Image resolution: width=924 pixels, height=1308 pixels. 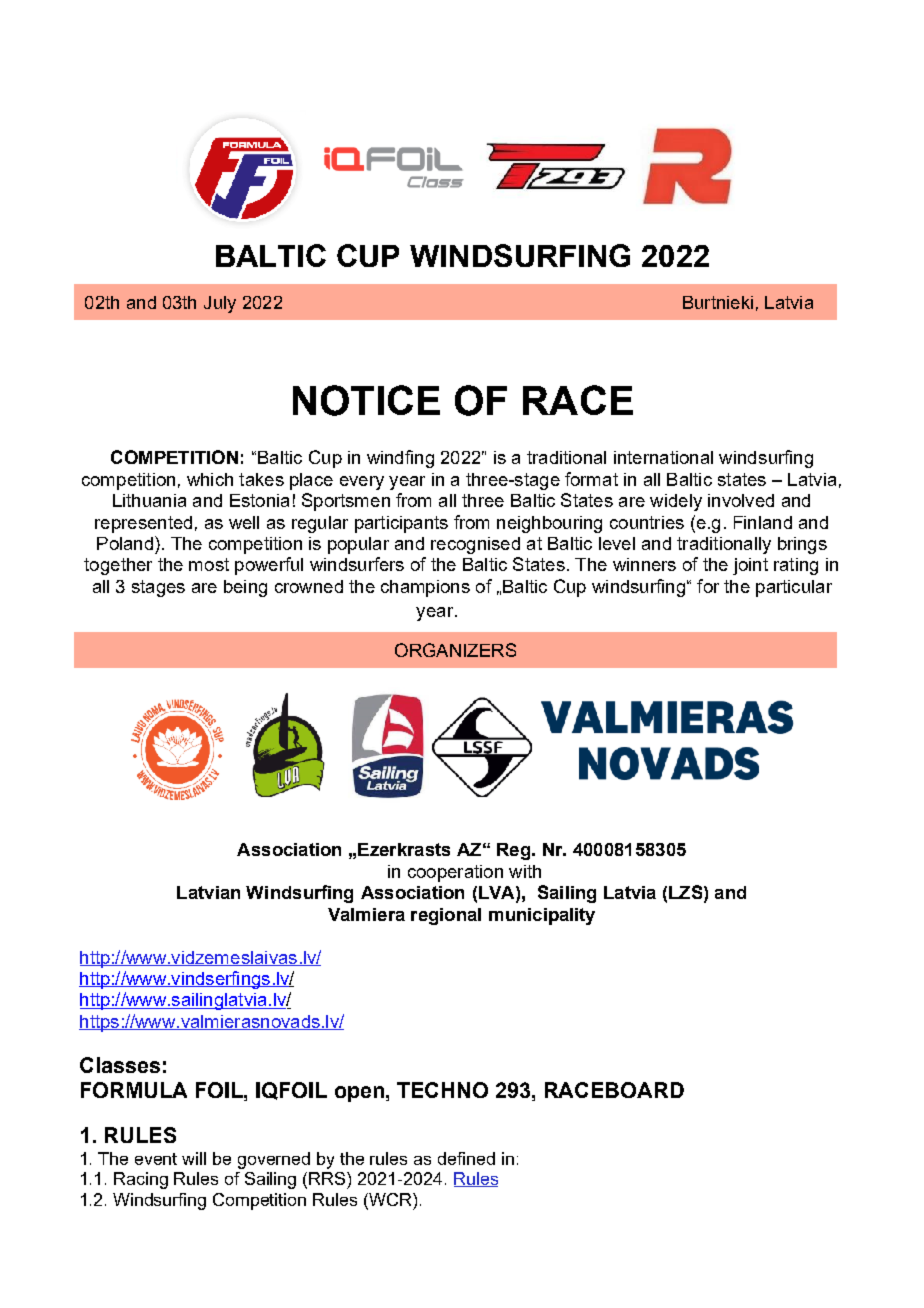 I want to click on cooperation, so click(x=455, y=873).
